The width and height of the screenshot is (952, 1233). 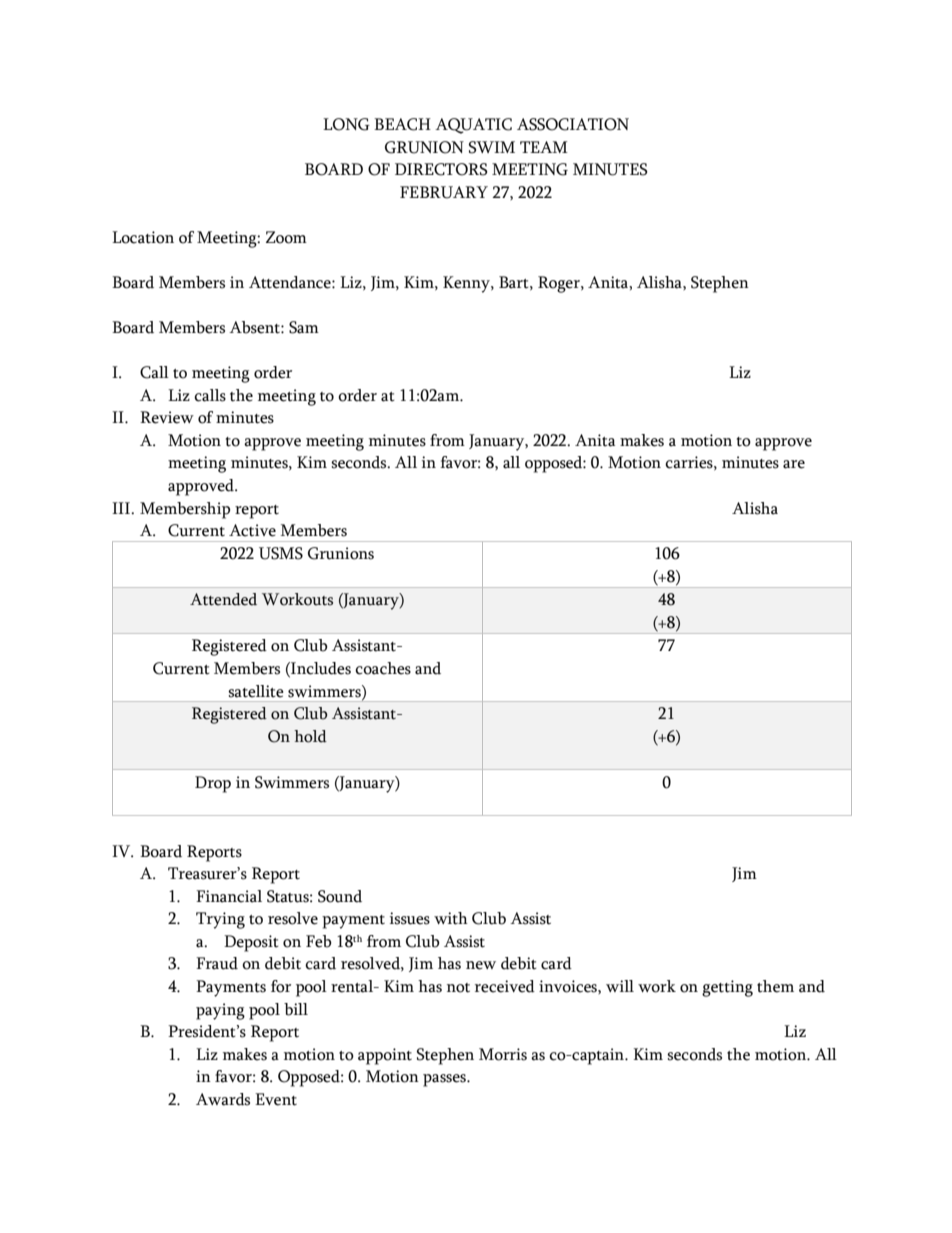 I want to click on Sam, so click(x=304, y=327).
